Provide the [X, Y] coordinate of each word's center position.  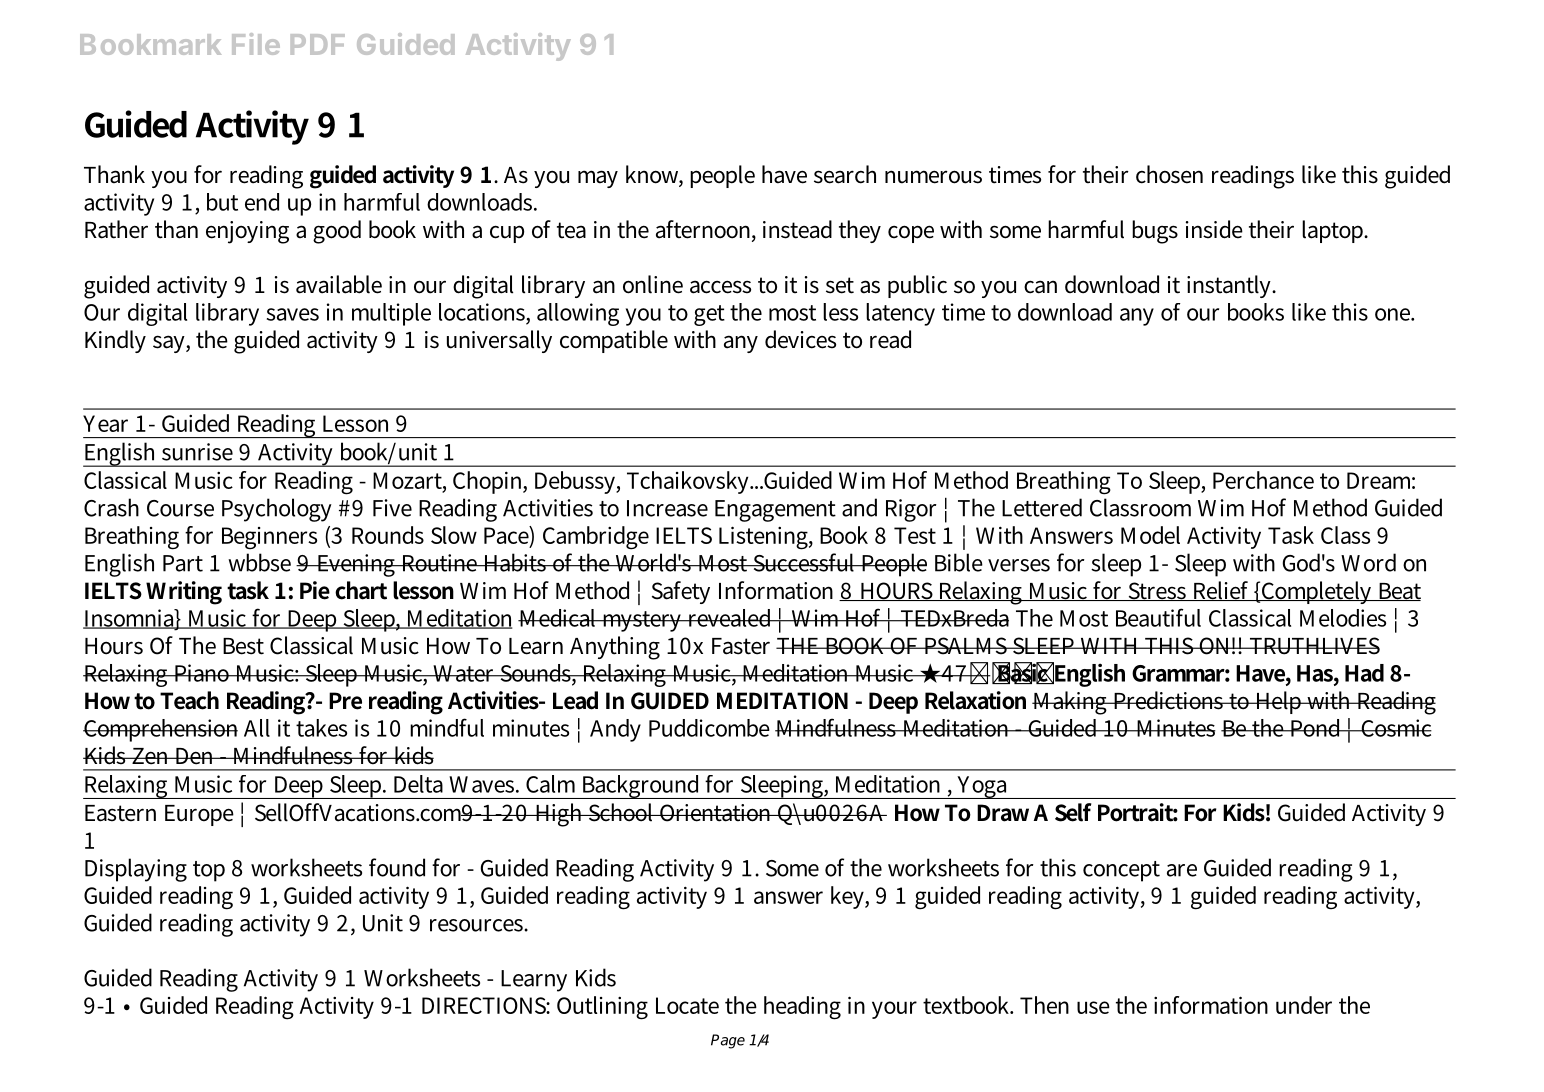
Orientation [716, 813]
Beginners [269, 538]
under [1304, 1005]
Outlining [602, 1008]
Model [1150, 535]
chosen [1169, 174]
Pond [1316, 728]
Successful [804, 562]
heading [802, 1008]
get [709, 315]
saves [293, 314]
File [256, 44]
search [845, 174]
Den [195, 756]
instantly [1230, 286]
